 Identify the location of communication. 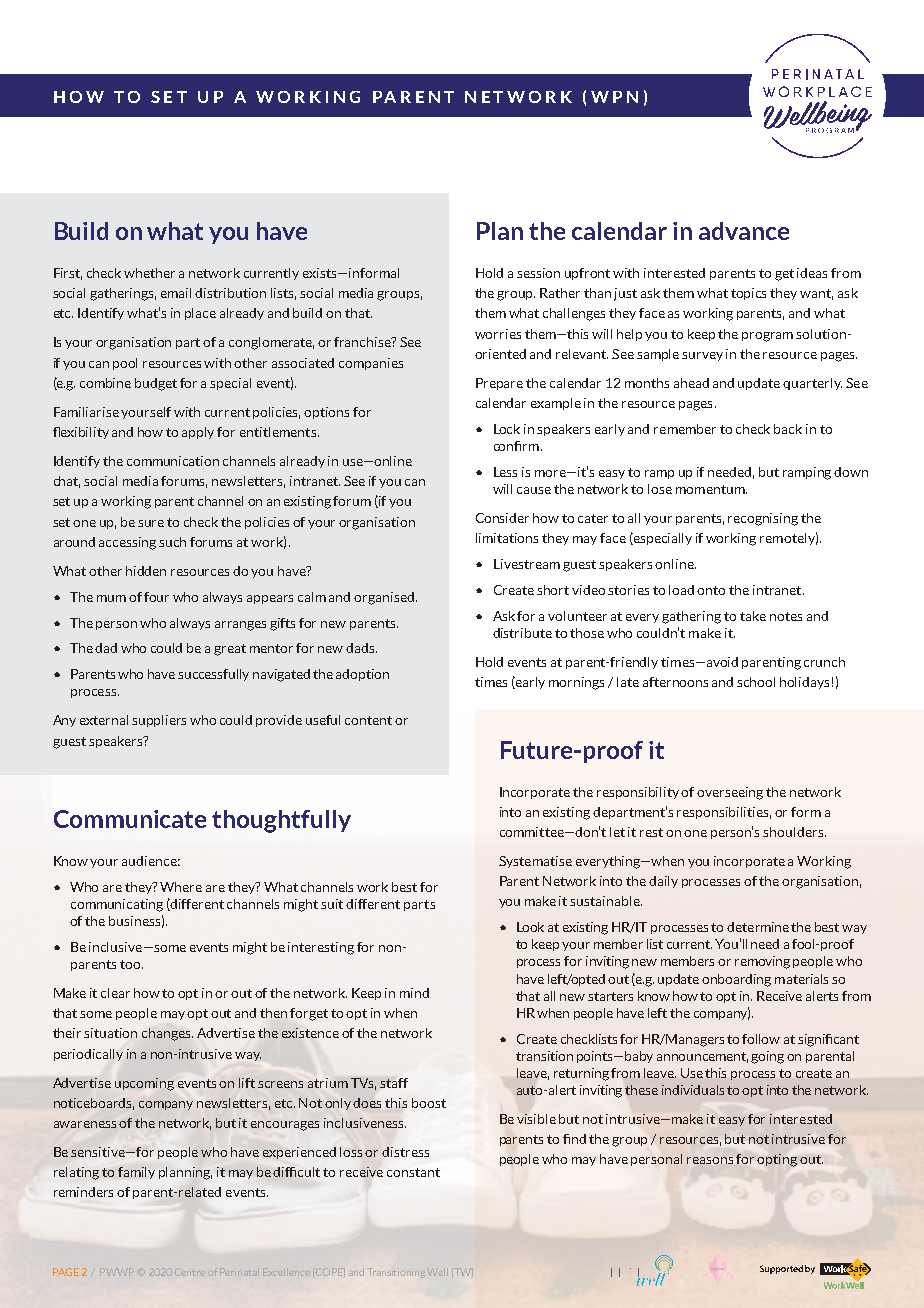
(173, 461).
